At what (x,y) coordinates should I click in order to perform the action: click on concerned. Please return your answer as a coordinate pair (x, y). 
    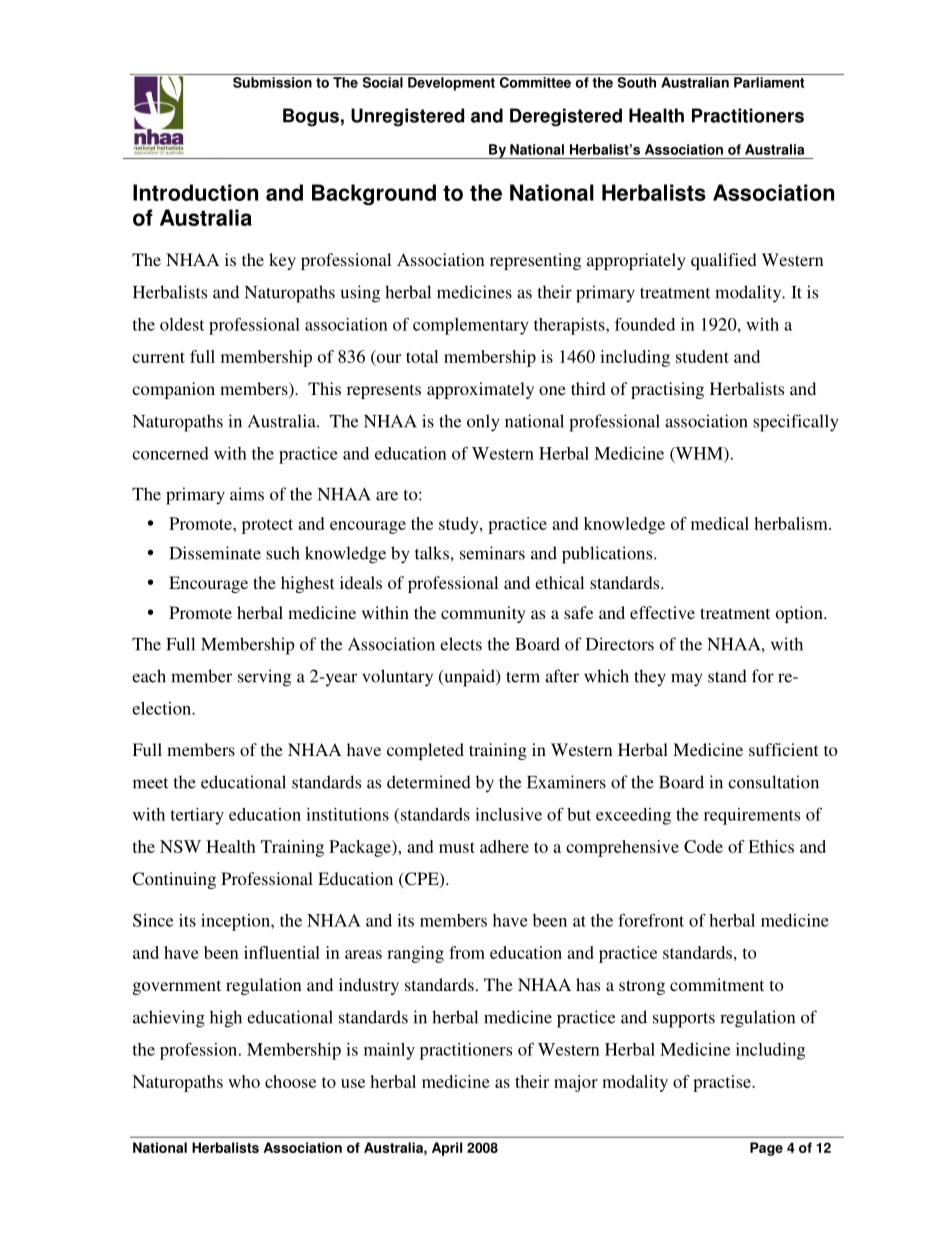
    Looking at the image, I should click on (170, 453).
